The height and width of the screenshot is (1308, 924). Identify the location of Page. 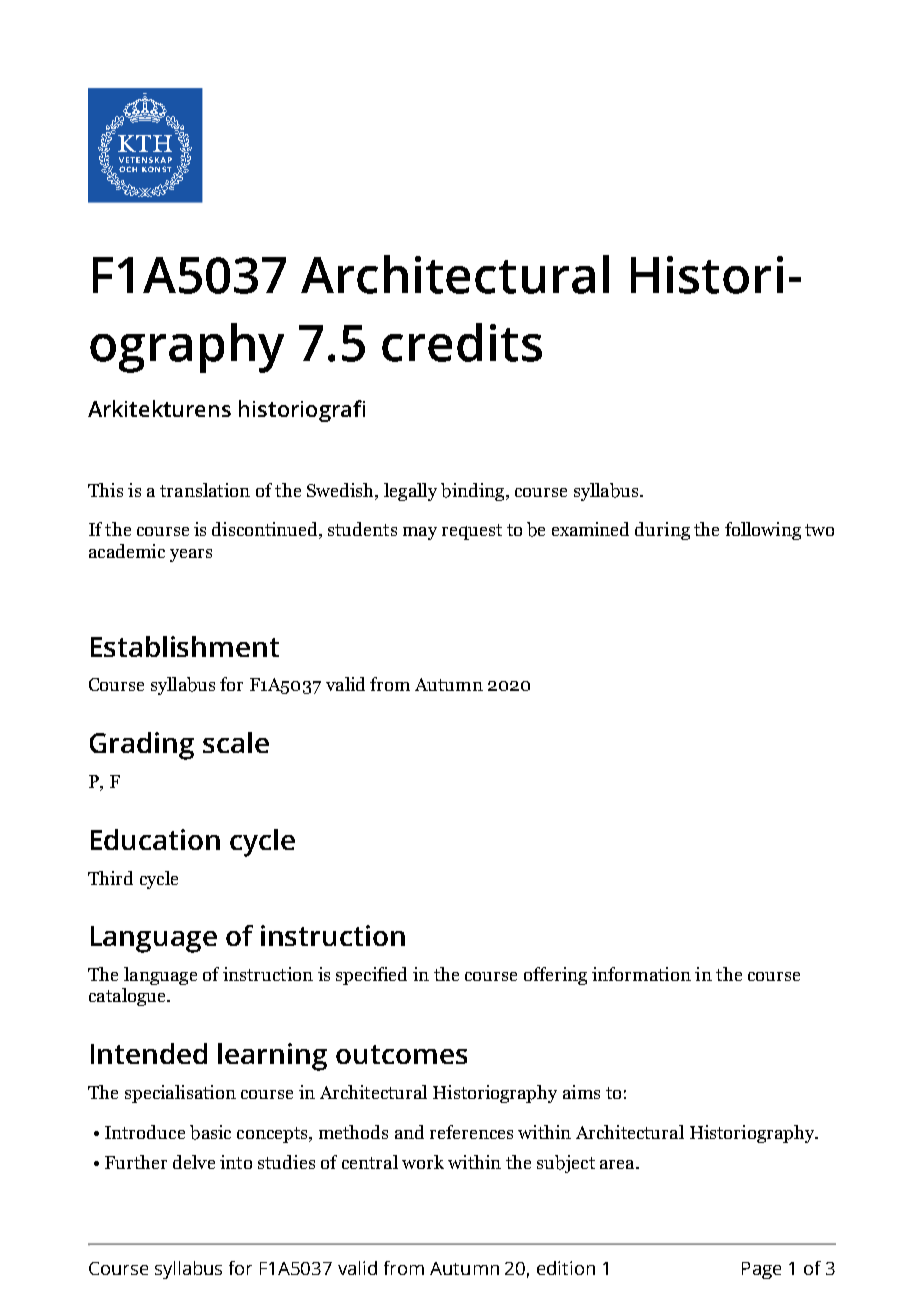
(761, 1270).
